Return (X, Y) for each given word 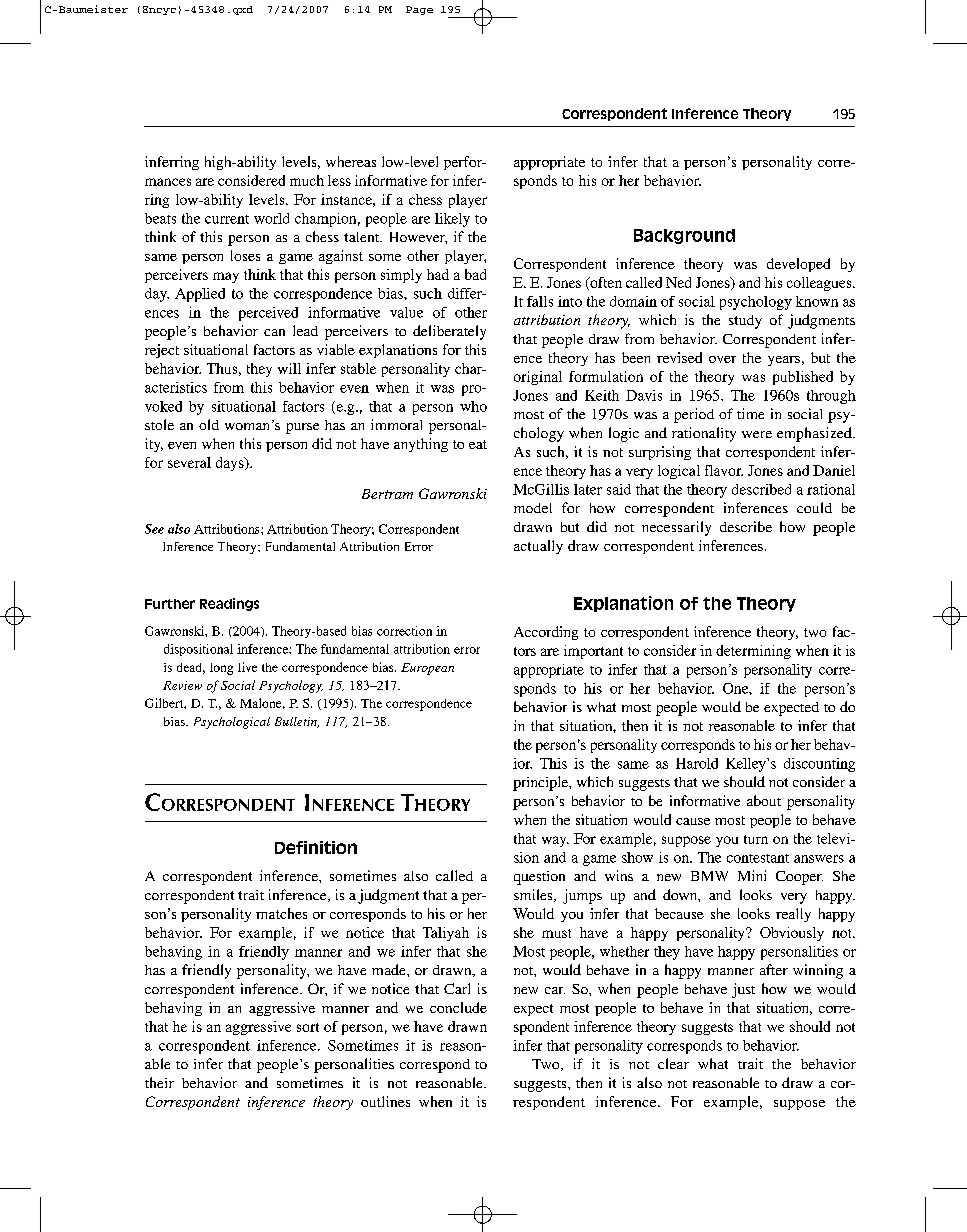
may (226, 277)
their (159, 1082)
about (764, 800)
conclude (458, 1007)
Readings (229, 604)
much (307, 180)
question (539, 878)
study (745, 322)
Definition (316, 847)
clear (673, 1063)
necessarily (676, 528)
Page (419, 10)
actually (538, 547)
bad (475, 274)
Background (684, 236)
